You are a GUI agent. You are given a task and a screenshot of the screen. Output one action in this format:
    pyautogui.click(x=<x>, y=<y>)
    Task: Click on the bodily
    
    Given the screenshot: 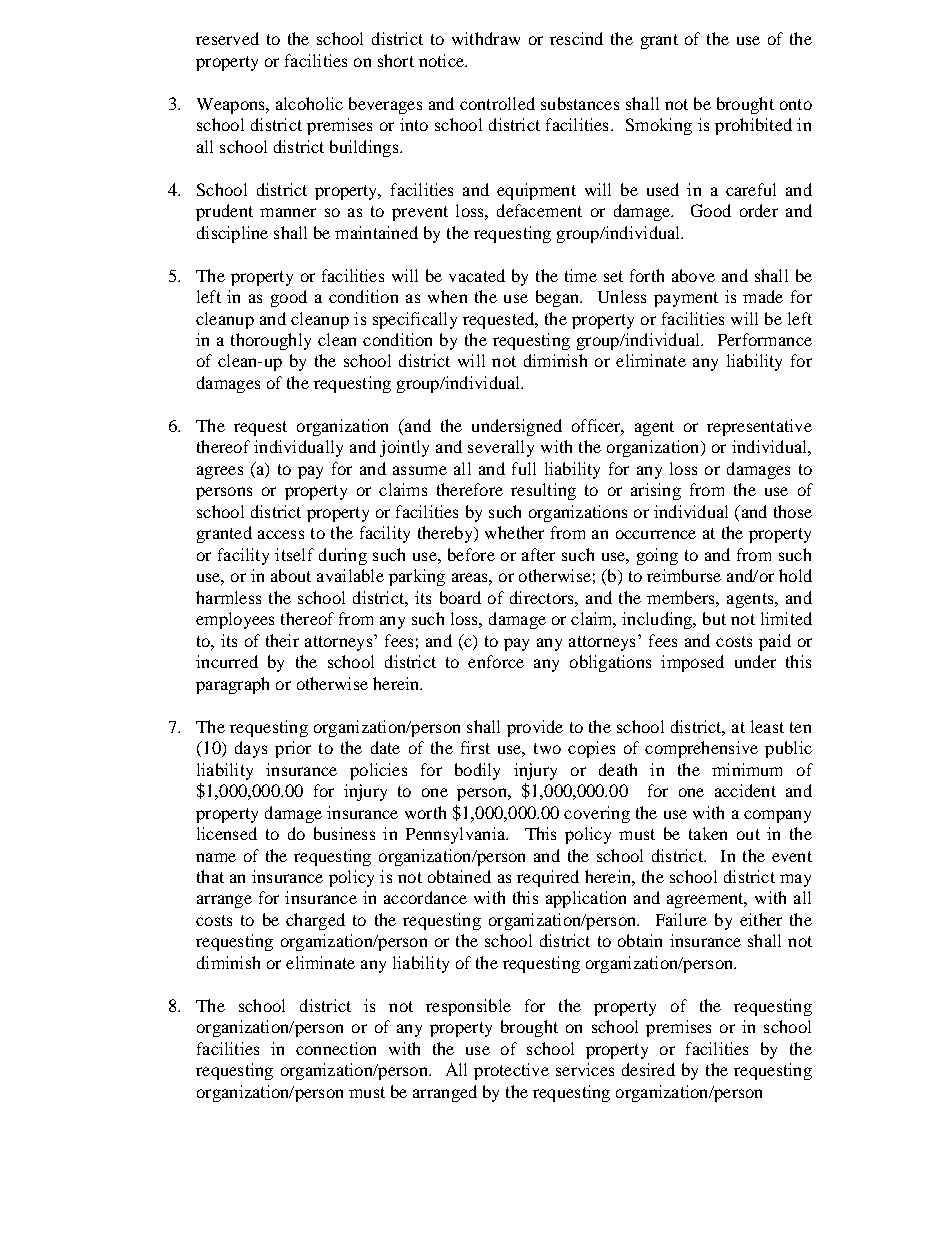 What is the action you would take?
    pyautogui.click(x=477, y=771)
